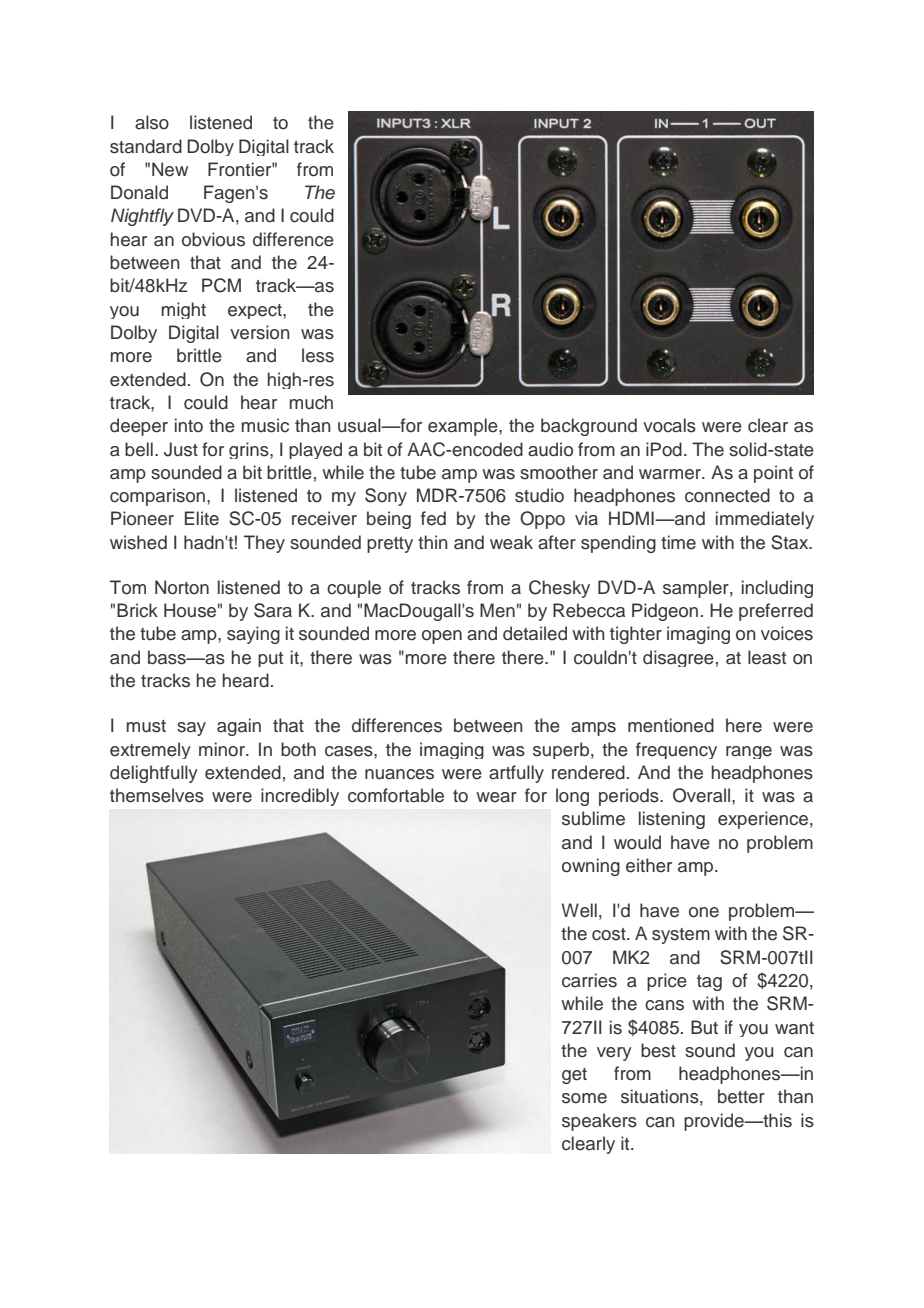 This page has height=1308, width=924. What do you see at coordinates (741, 1096) in the page?
I see `better` at bounding box center [741, 1096].
